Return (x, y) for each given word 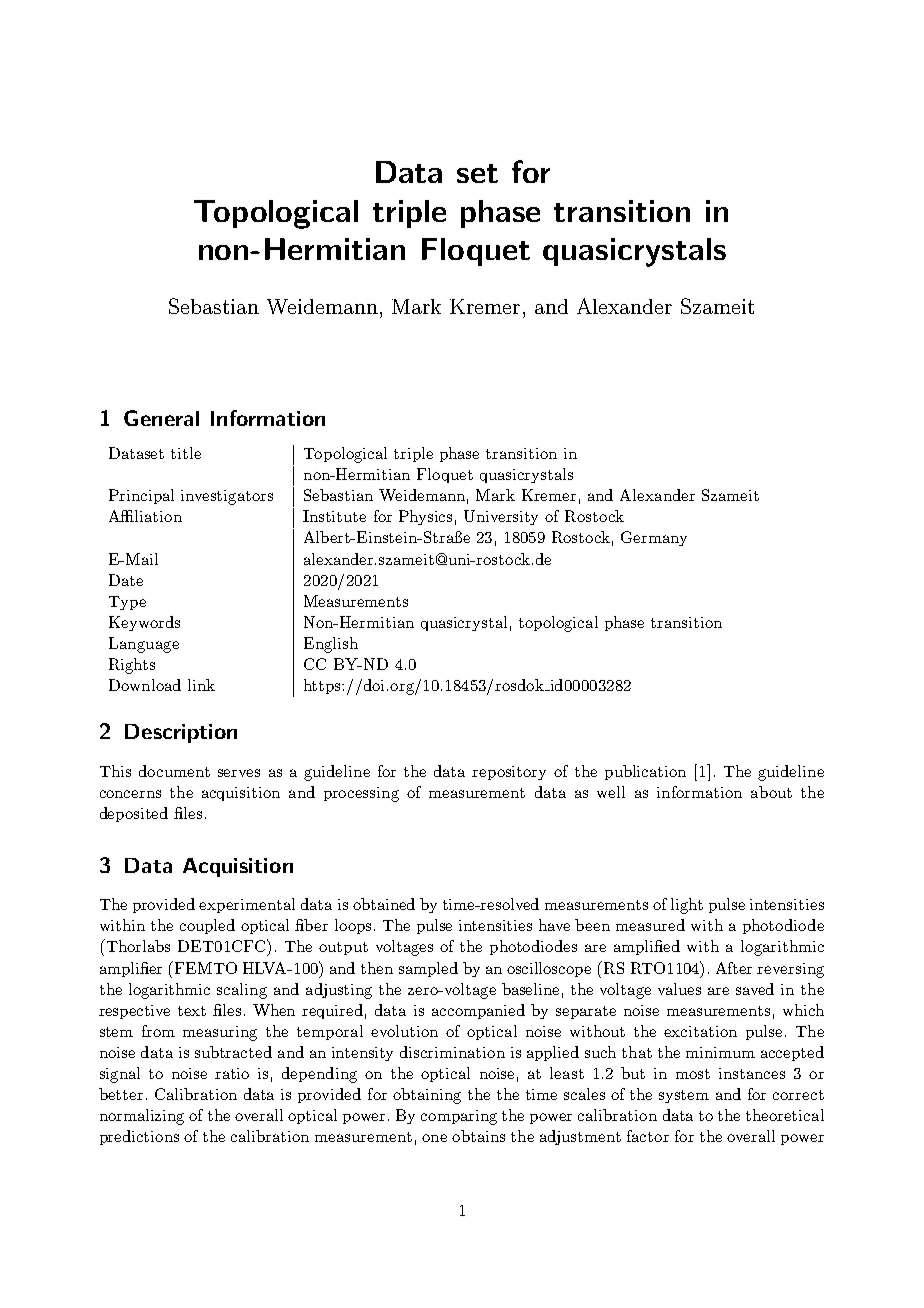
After (734, 968)
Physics (425, 517)
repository (509, 773)
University (501, 517)
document (174, 771)
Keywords (144, 623)
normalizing (142, 1117)
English (331, 645)
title (186, 453)
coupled (207, 926)
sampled (428, 969)
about (771, 792)
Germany (654, 538)
